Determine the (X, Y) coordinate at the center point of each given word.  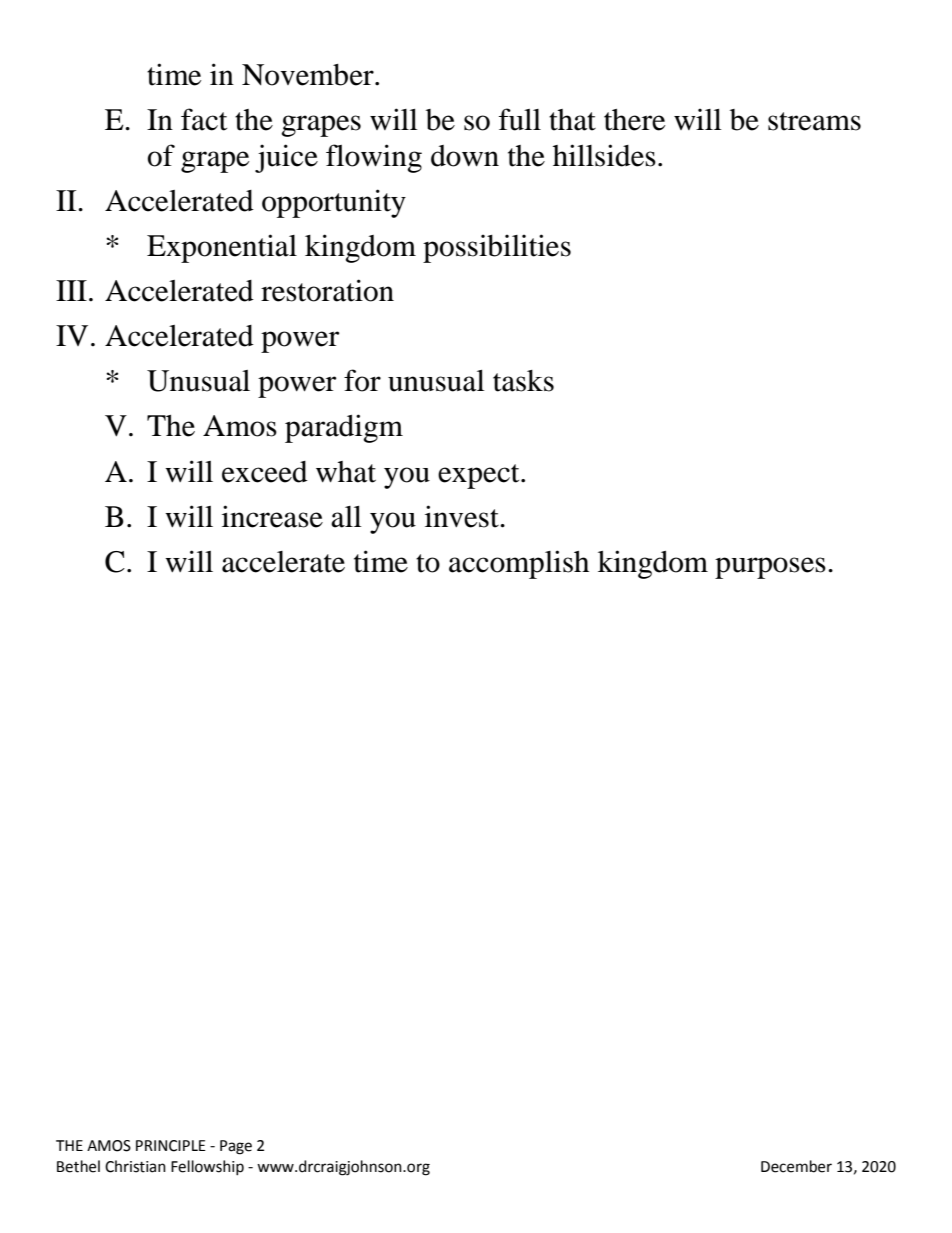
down (465, 156)
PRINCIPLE (171, 1146)
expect (480, 476)
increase (272, 516)
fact (204, 119)
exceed (265, 472)
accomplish (519, 564)
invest (463, 516)
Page (236, 1147)
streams (814, 121)
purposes (770, 568)
